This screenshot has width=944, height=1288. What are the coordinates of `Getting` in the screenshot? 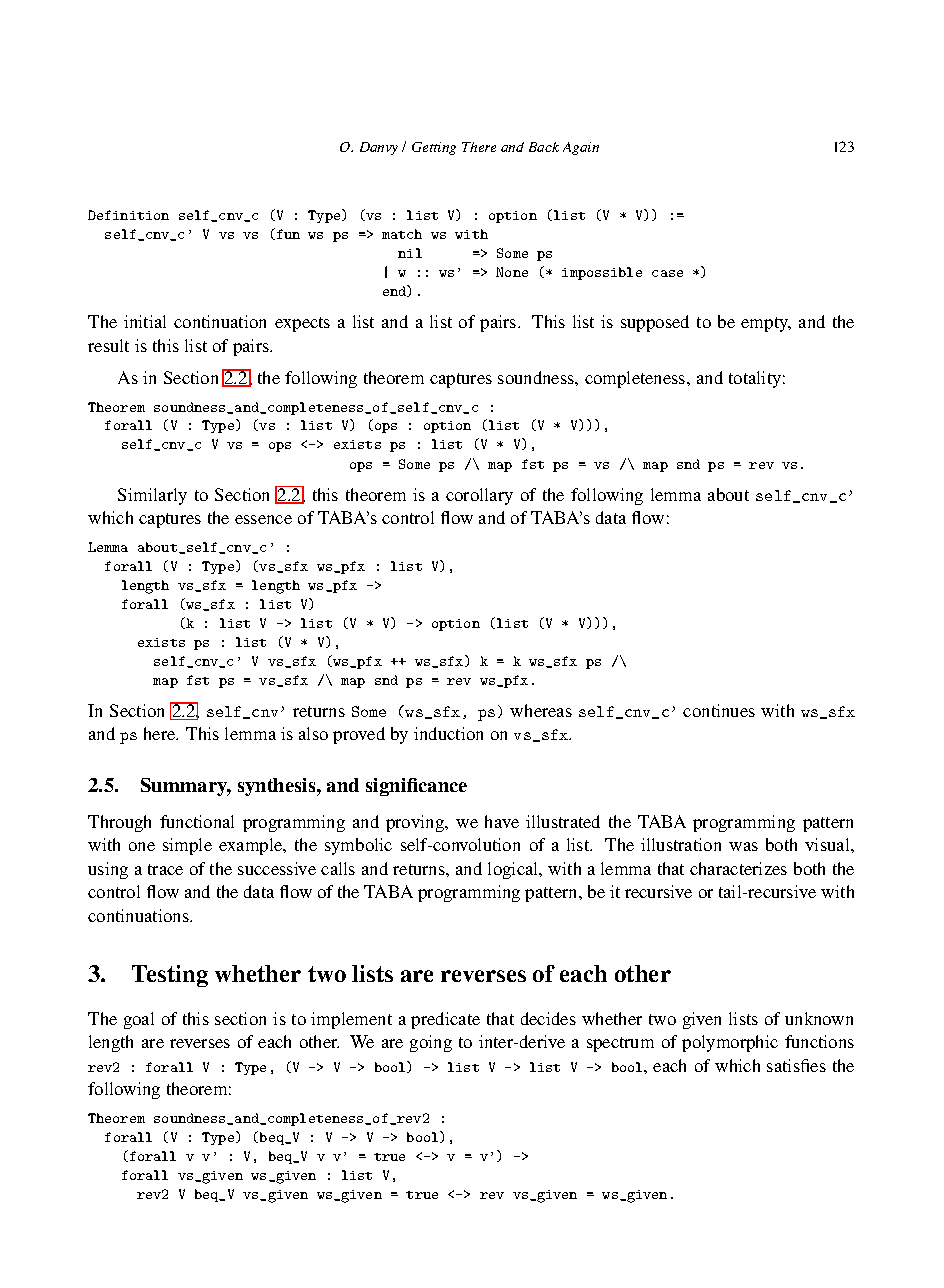 It's located at (434, 148).
